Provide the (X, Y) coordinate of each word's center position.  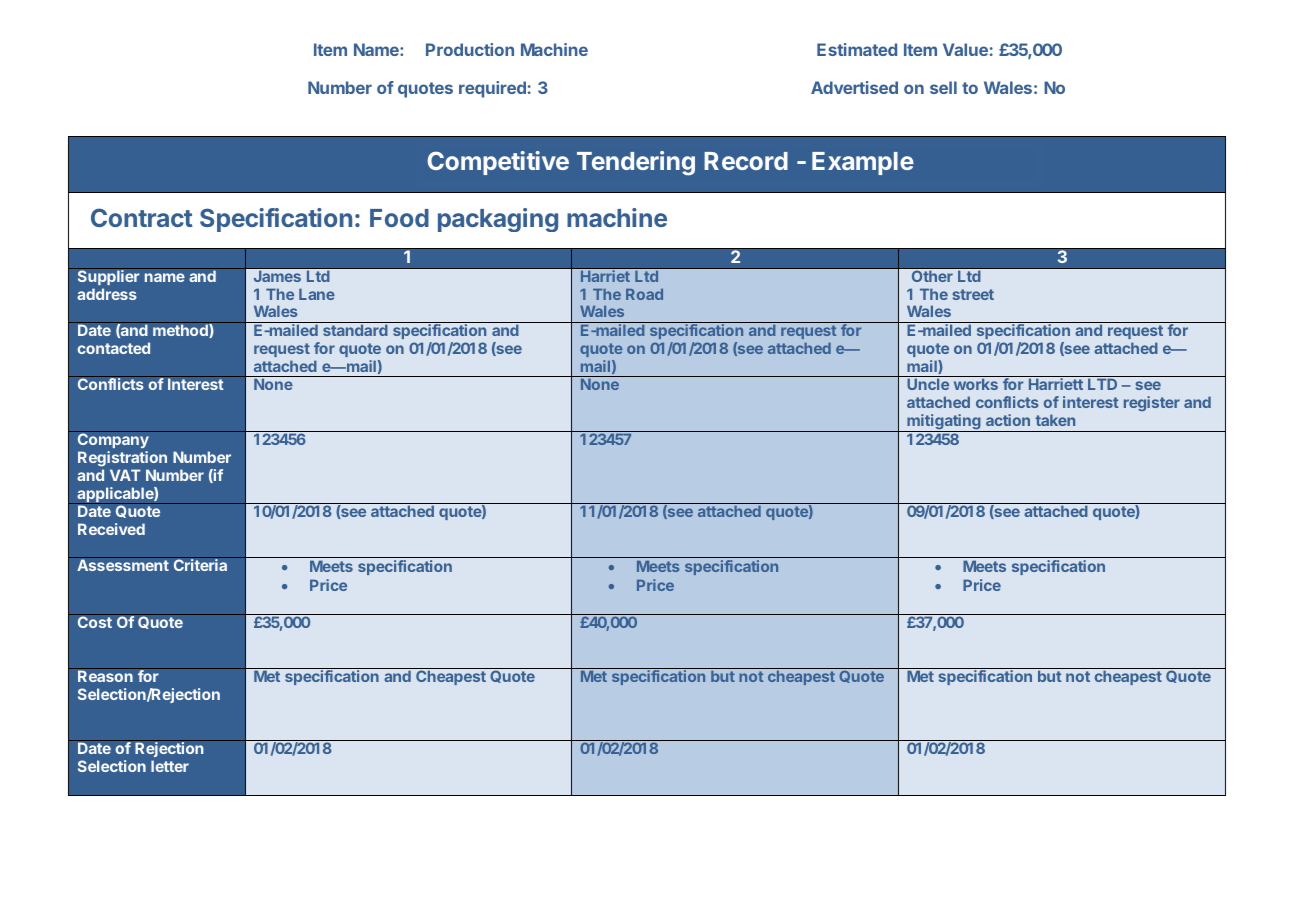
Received (111, 529)
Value (965, 49)
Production (470, 49)
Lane (317, 294)
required (492, 89)
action (1008, 420)
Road (644, 294)
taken (1055, 420)
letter (170, 766)
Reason (105, 676)
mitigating (944, 423)
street (973, 294)
